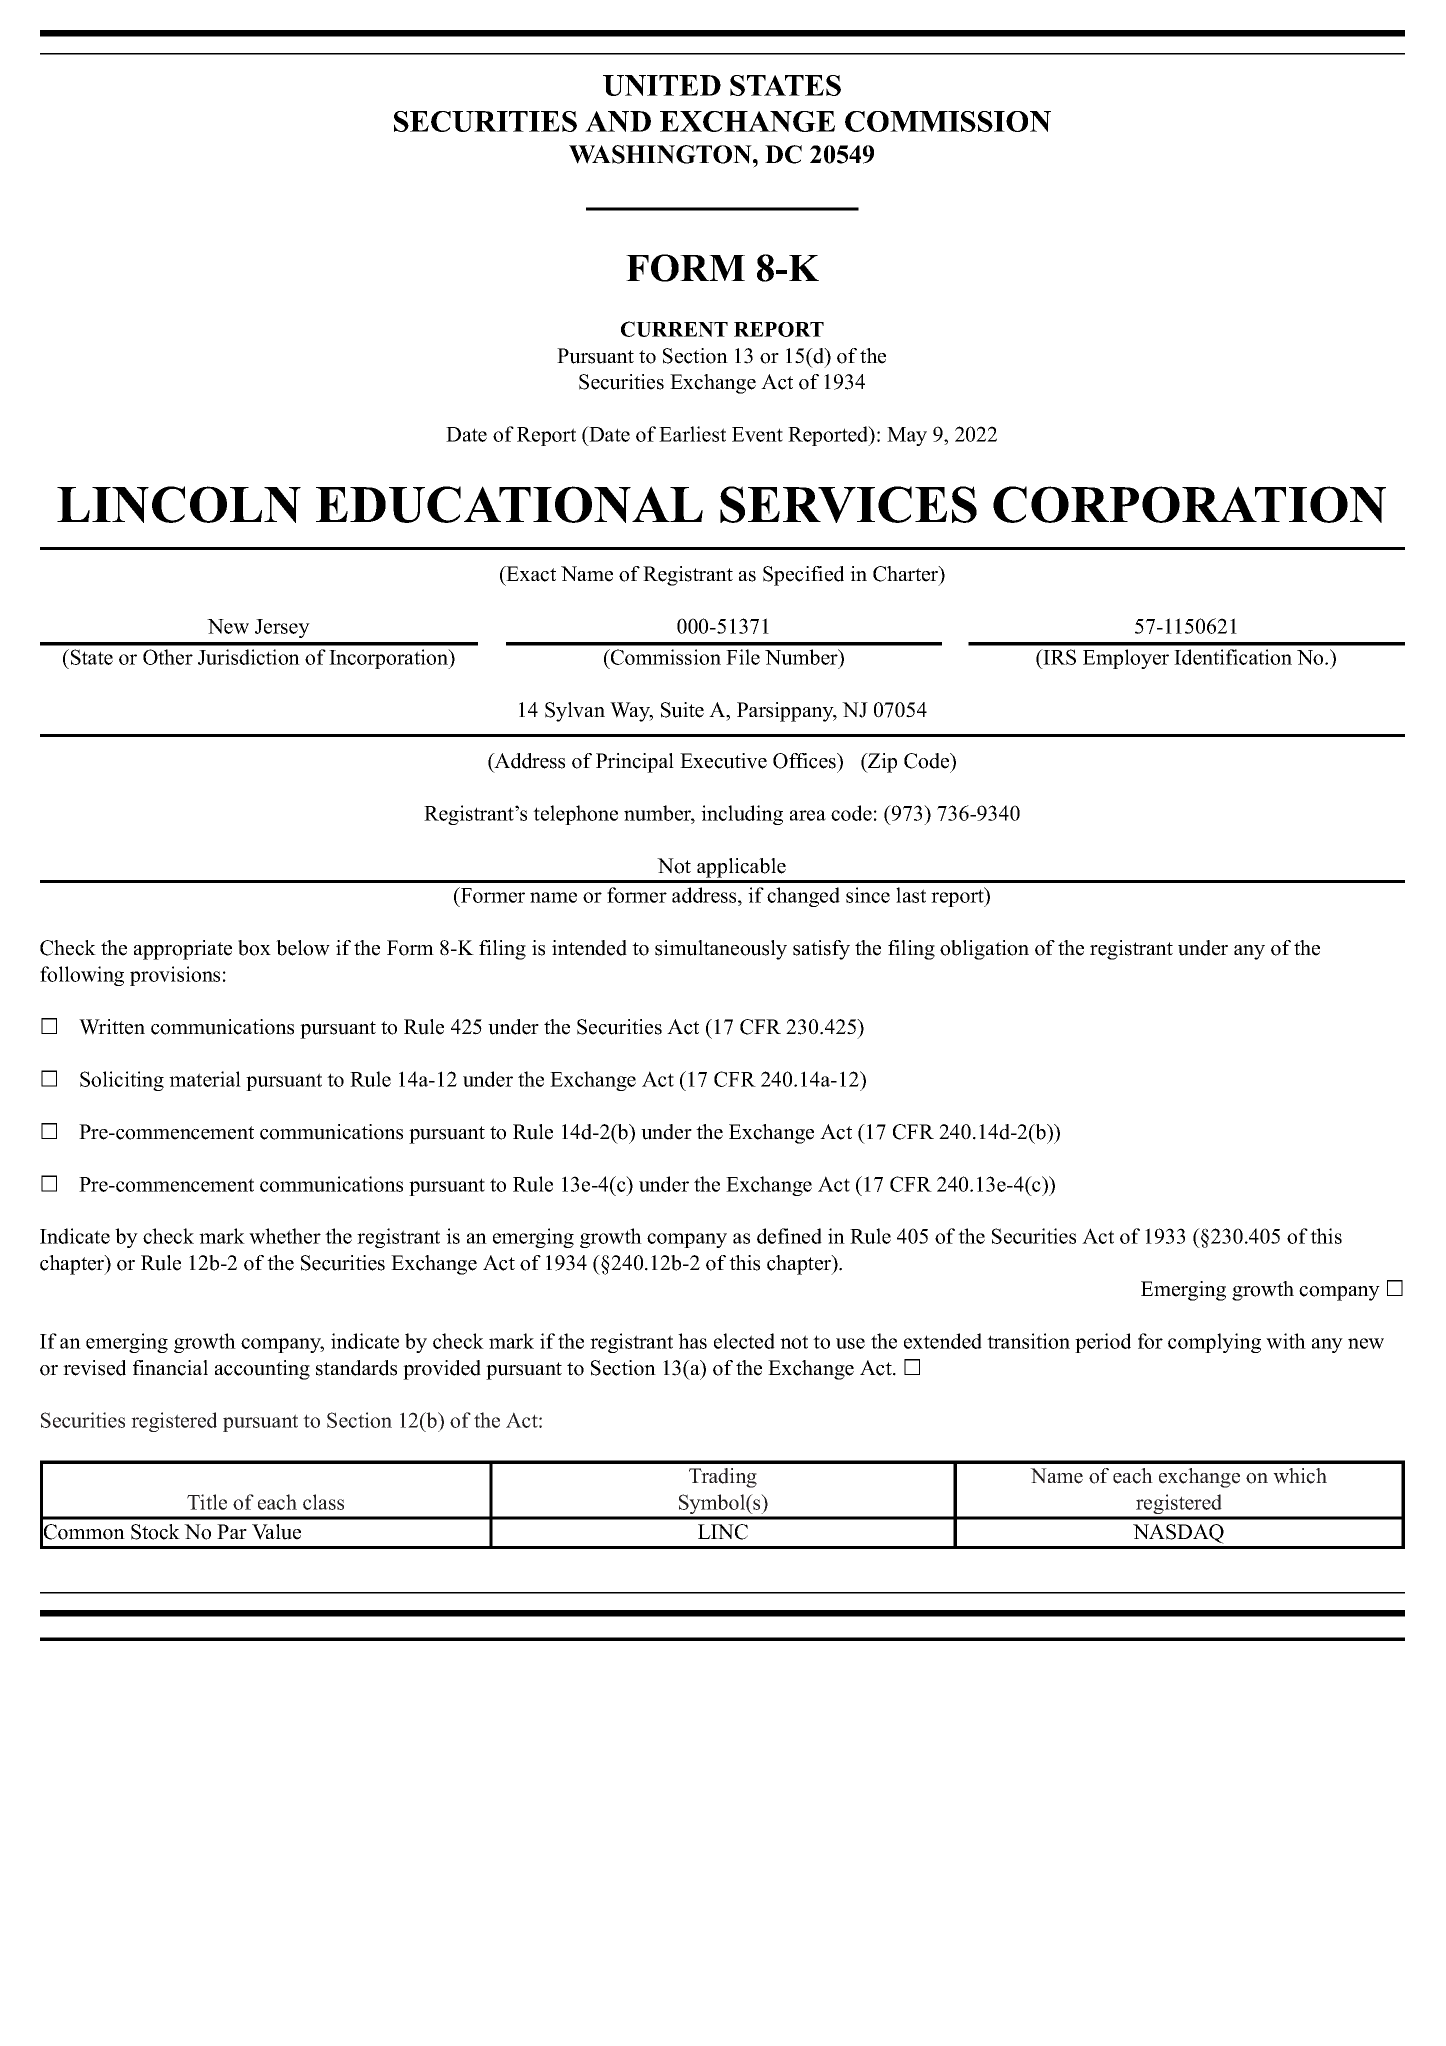 The height and width of the screenshot is (2046, 1446). Describe the element at coordinates (742, 815) in the screenshot. I see `including` at that location.
